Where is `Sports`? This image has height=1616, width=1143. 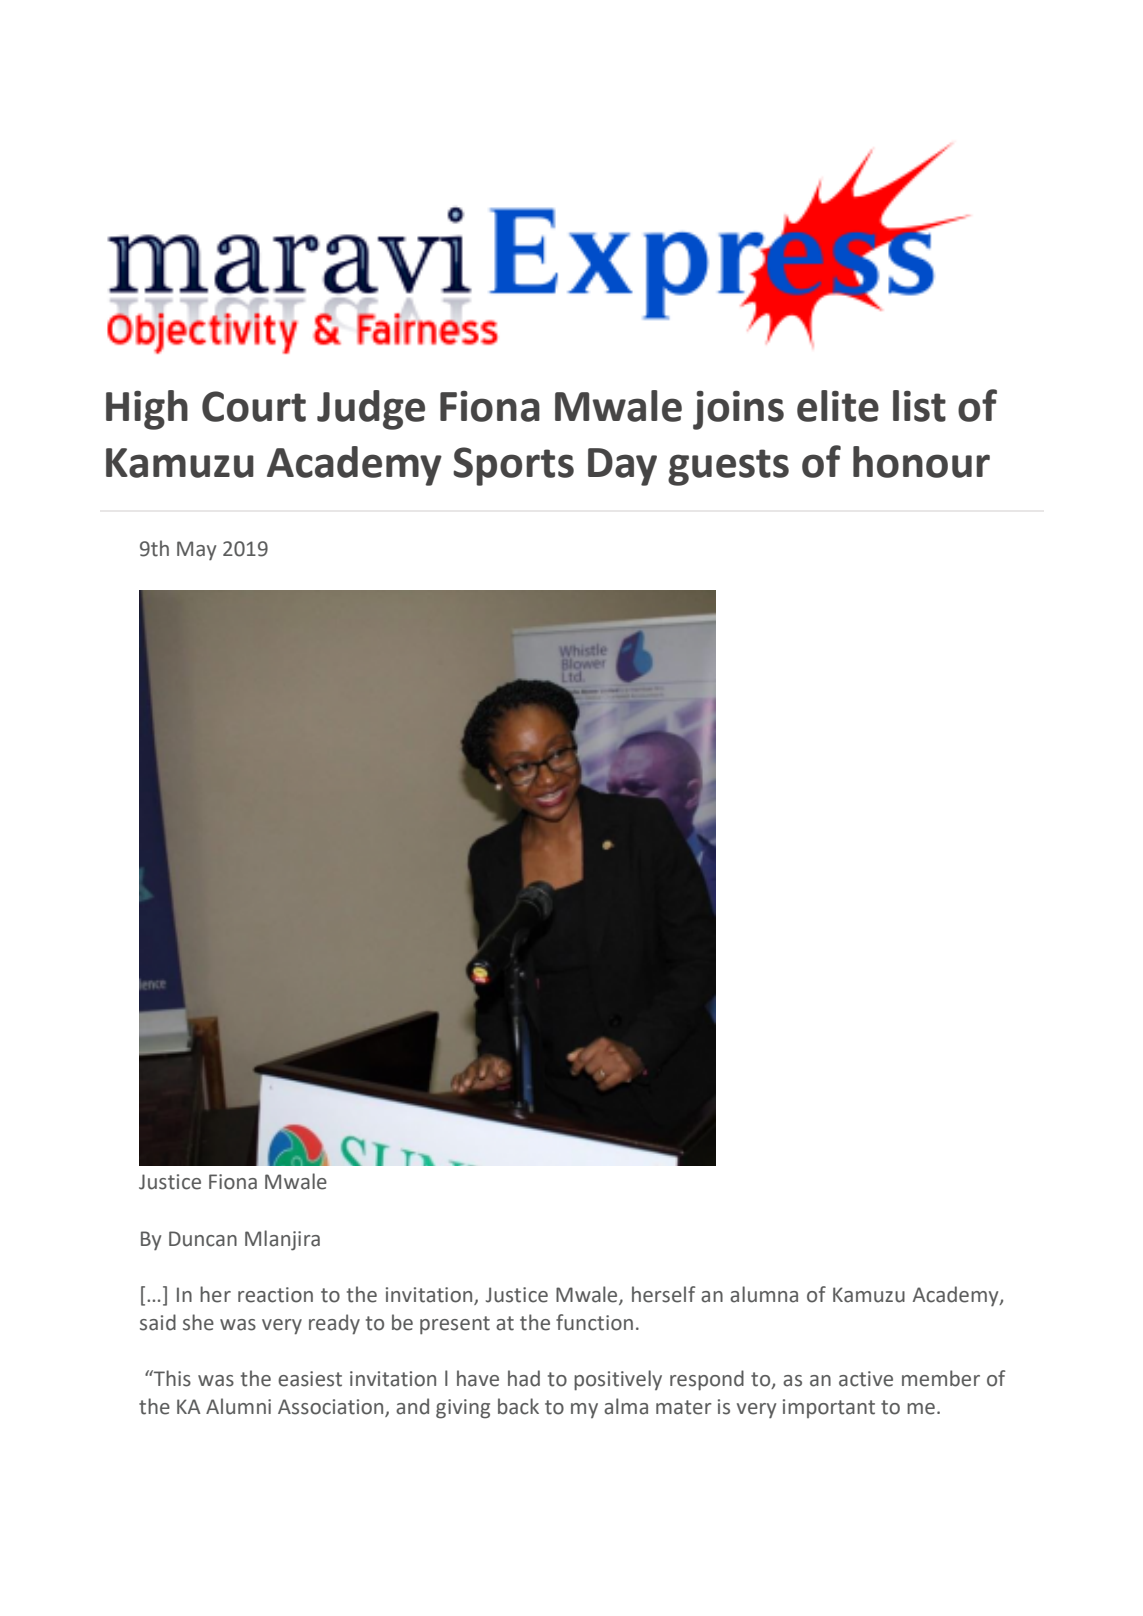 Sports is located at coordinates (513, 466).
